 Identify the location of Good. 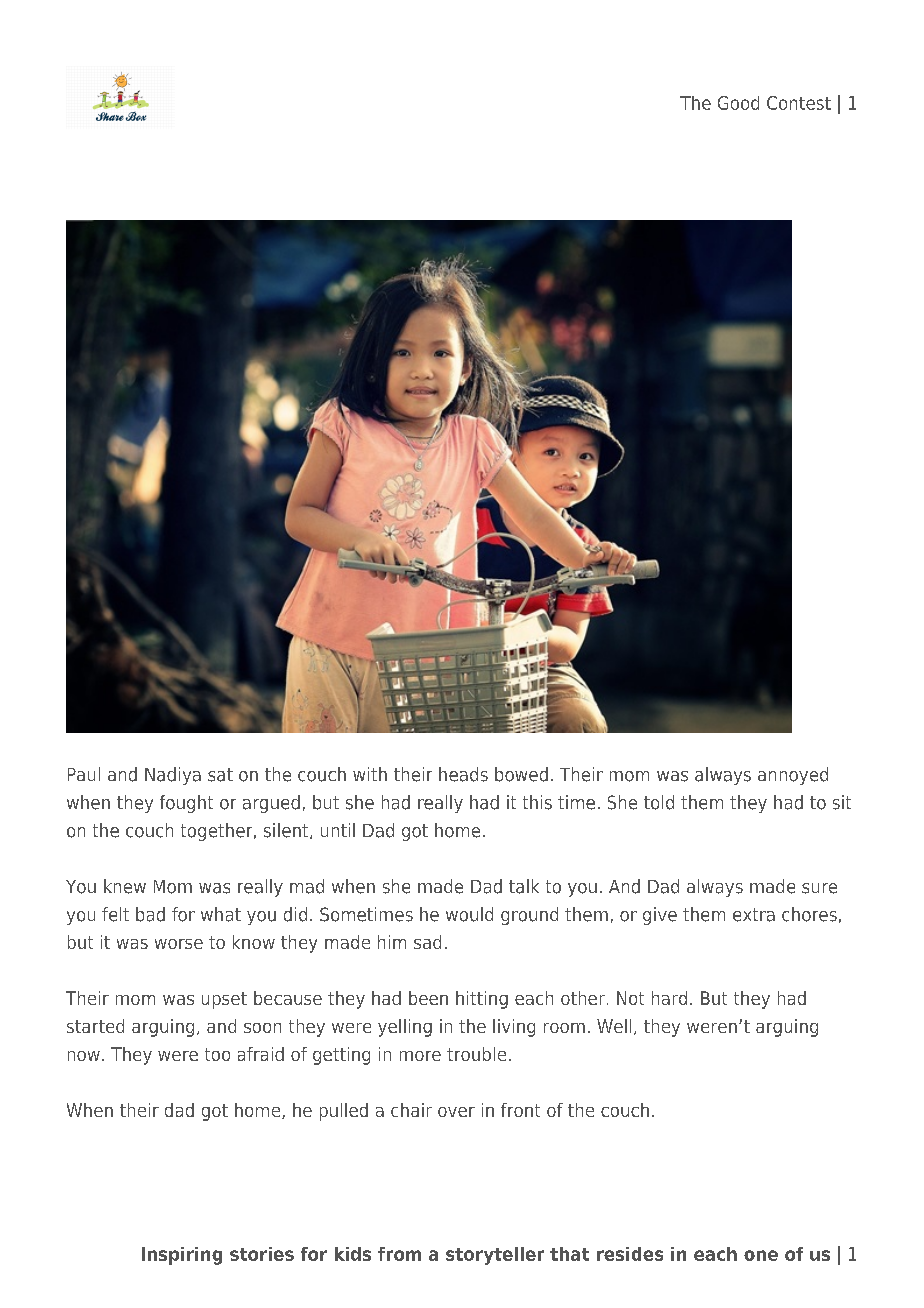
(738, 103).
